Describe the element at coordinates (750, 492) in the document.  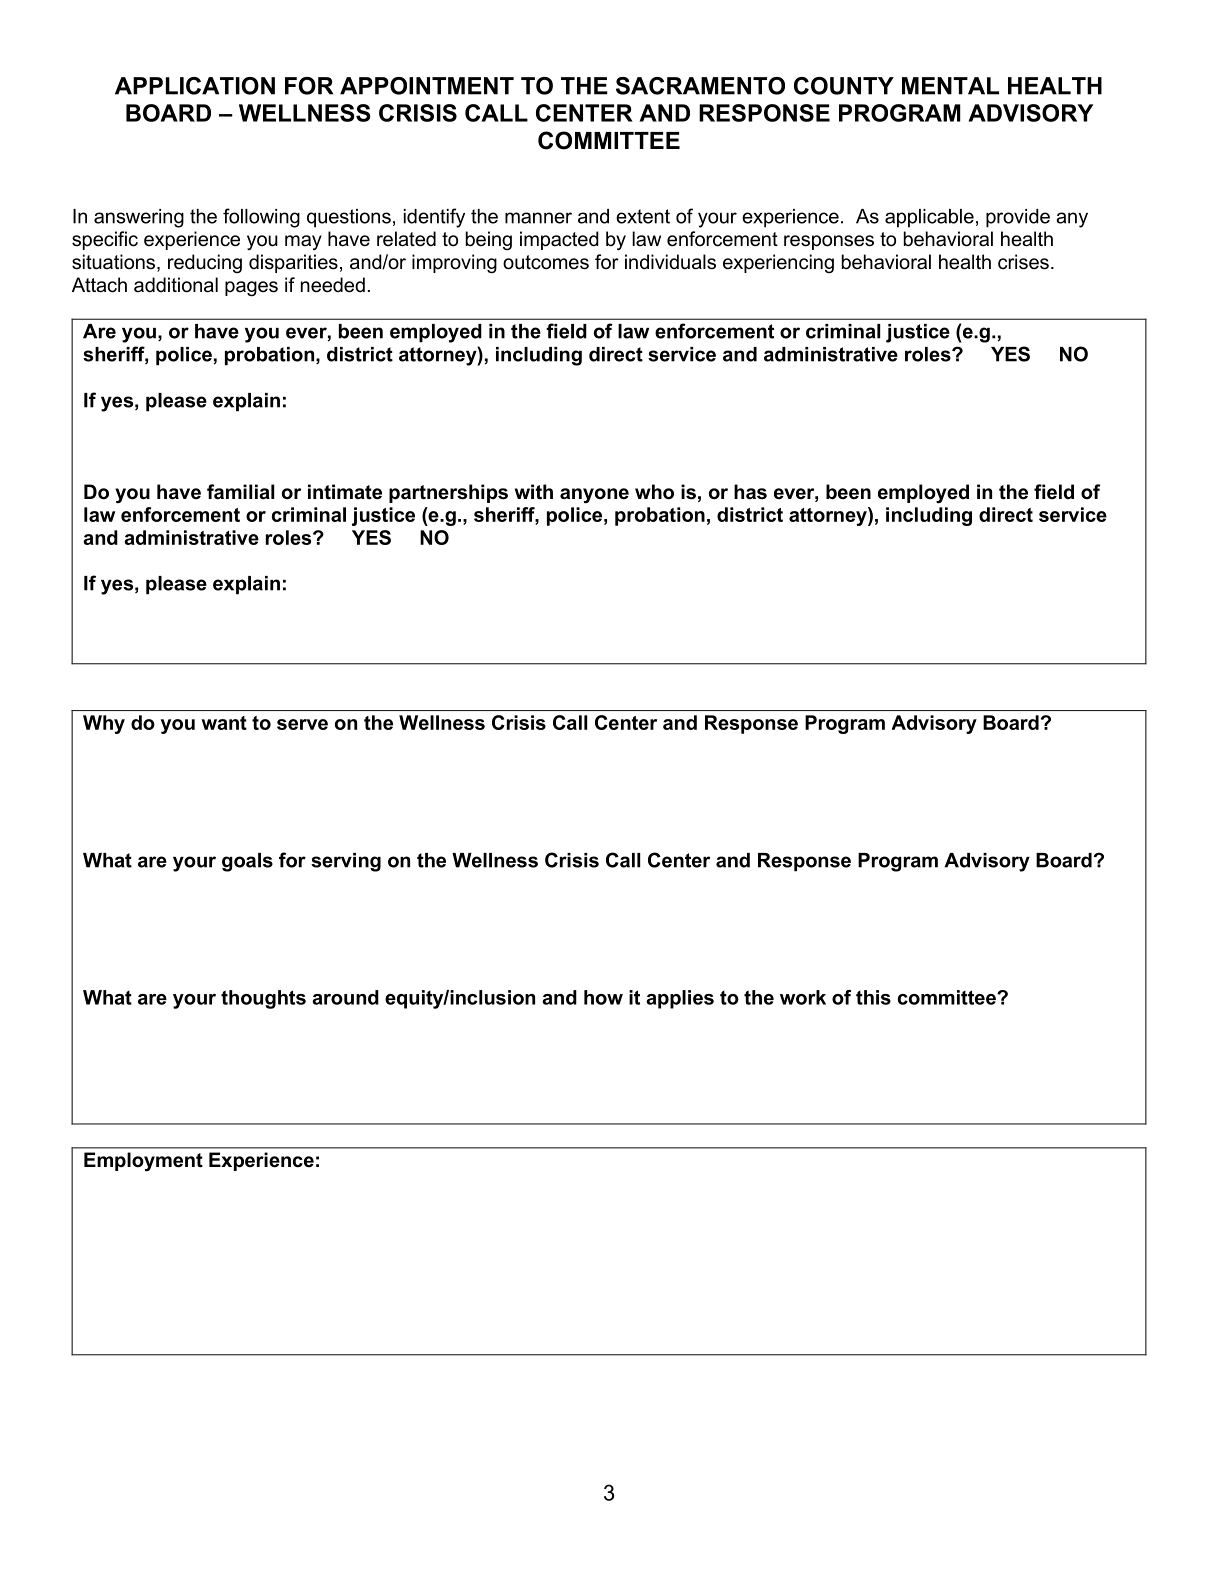
I see `has` at that location.
